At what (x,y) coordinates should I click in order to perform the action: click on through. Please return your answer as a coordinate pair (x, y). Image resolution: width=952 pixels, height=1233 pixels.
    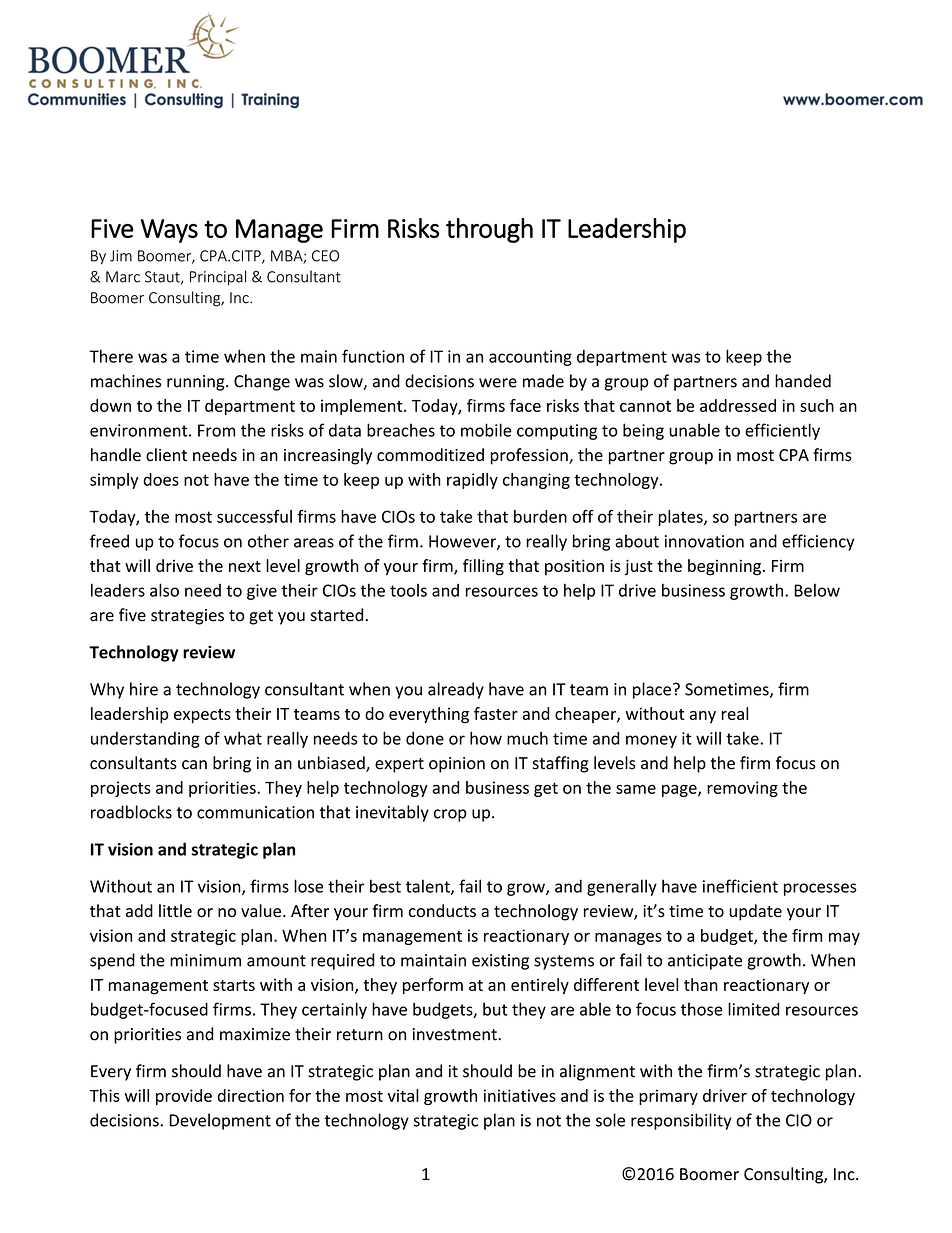
    Looking at the image, I should click on (489, 230).
